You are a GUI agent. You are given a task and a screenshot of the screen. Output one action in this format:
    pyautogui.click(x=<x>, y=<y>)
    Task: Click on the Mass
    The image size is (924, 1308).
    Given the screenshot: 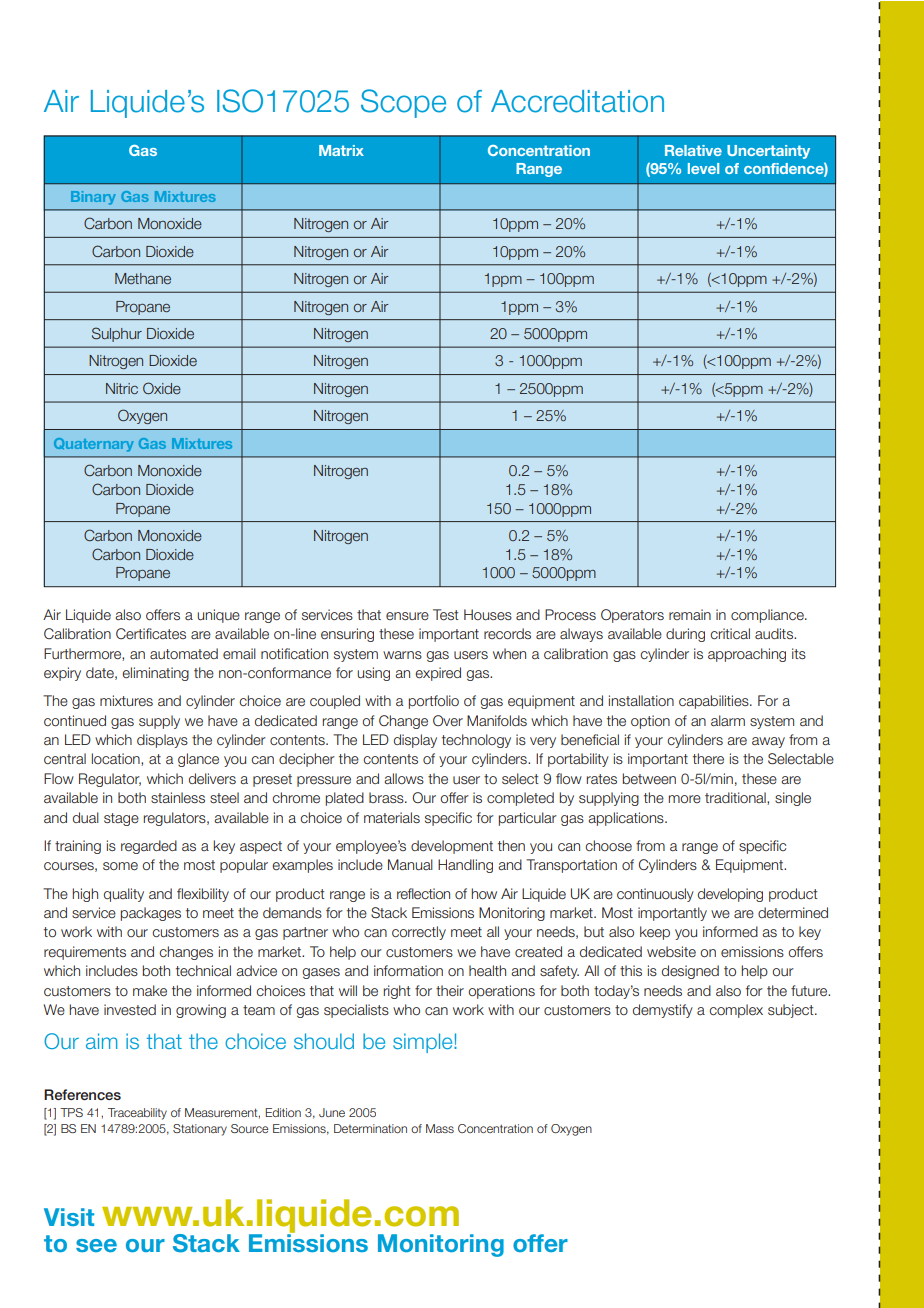 What is the action you would take?
    pyautogui.click(x=440, y=1128)
